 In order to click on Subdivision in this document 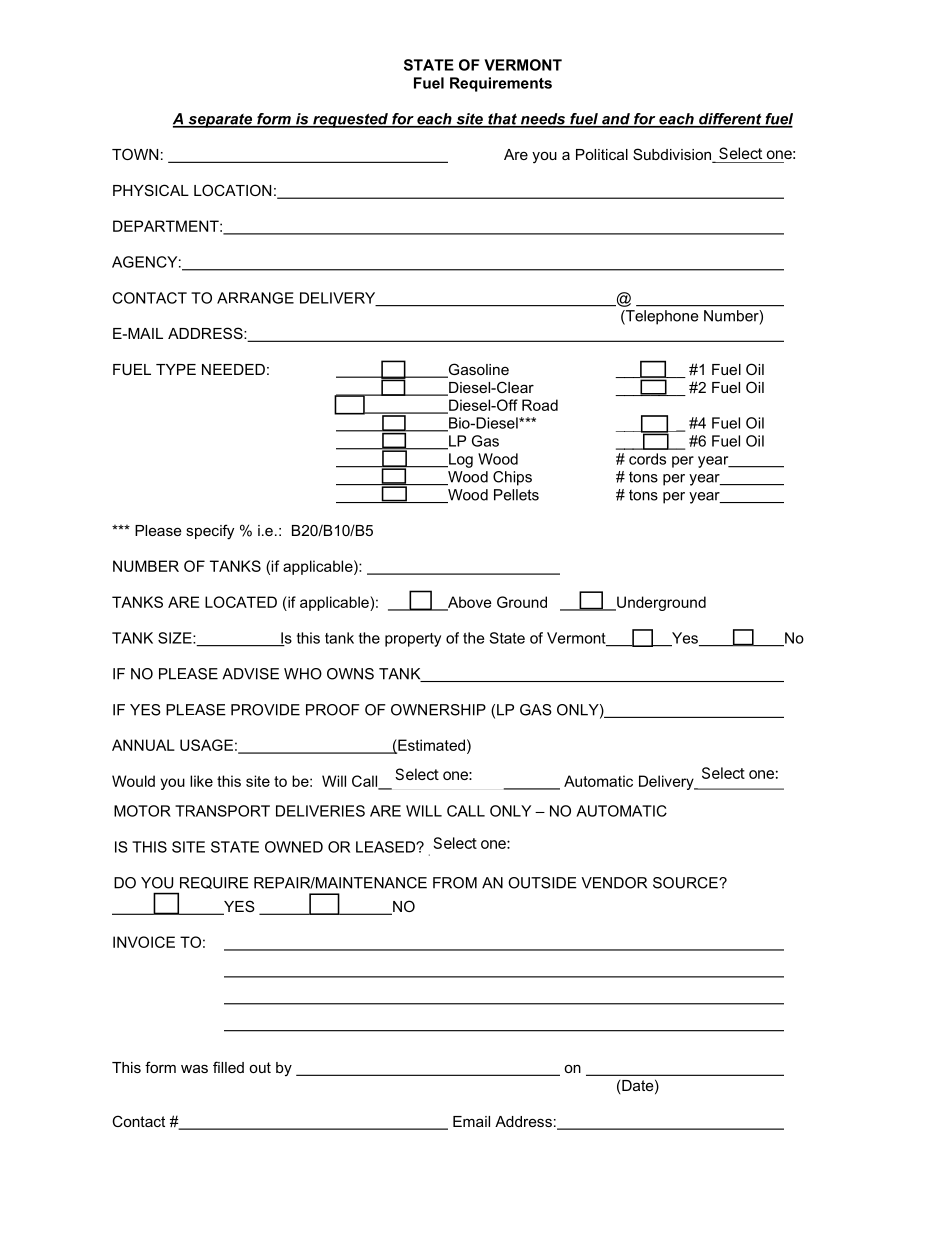, I will do `click(673, 155)`.
